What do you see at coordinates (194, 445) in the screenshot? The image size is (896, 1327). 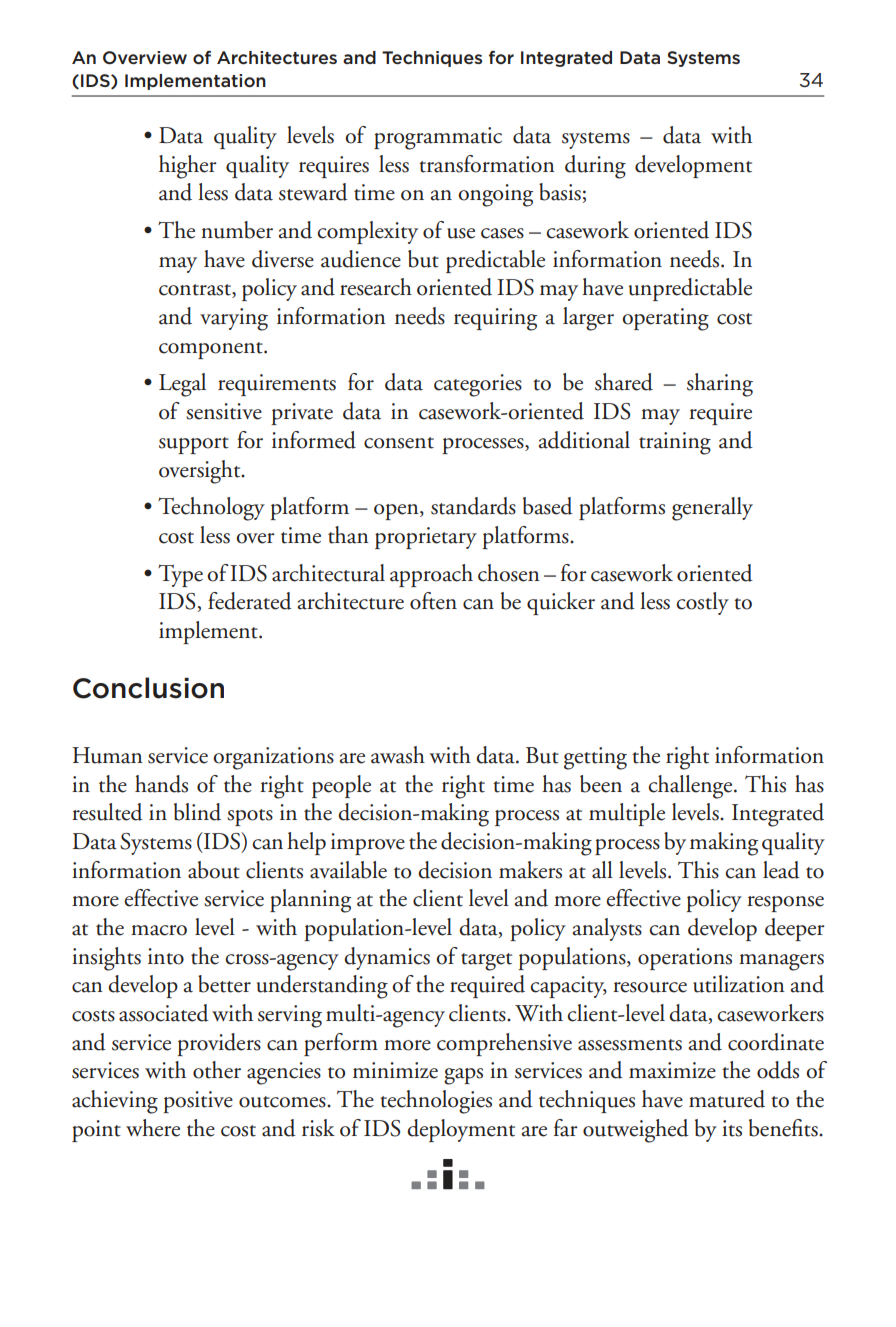 I see `support` at bounding box center [194, 445].
